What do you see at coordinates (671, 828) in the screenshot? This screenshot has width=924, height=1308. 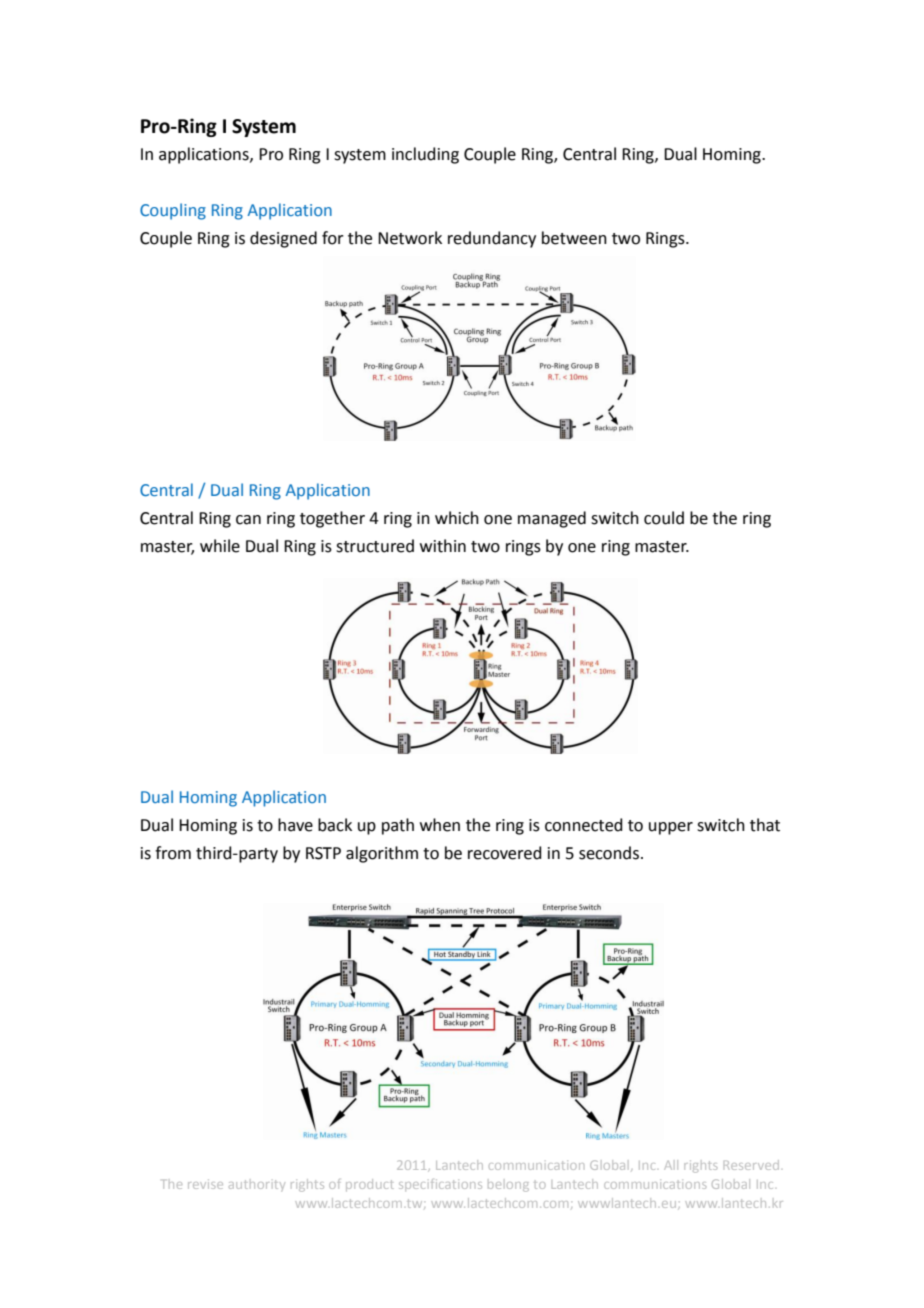 I see `upper` at bounding box center [671, 828].
